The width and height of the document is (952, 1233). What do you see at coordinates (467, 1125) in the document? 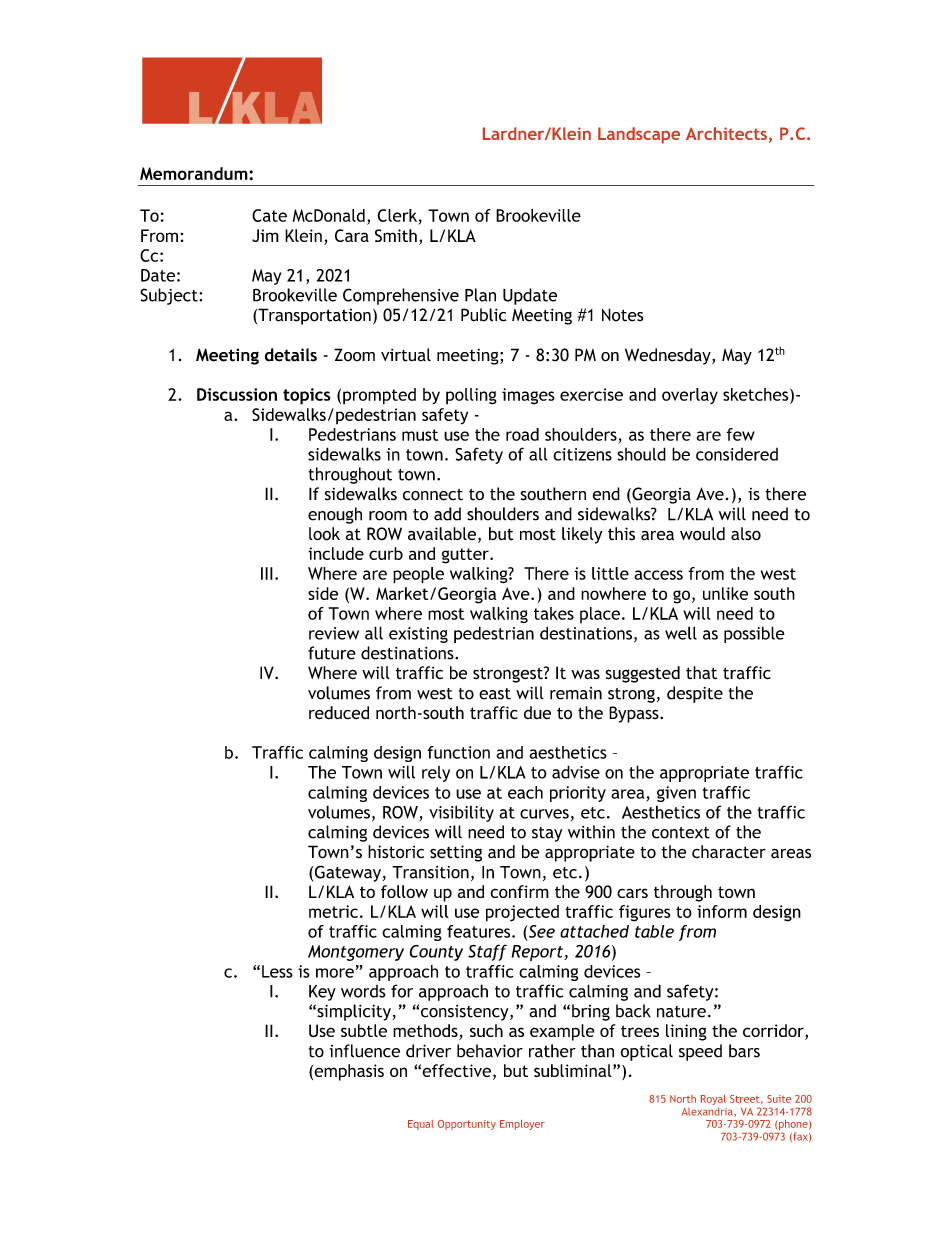
I see `Opportunity` at bounding box center [467, 1125].
